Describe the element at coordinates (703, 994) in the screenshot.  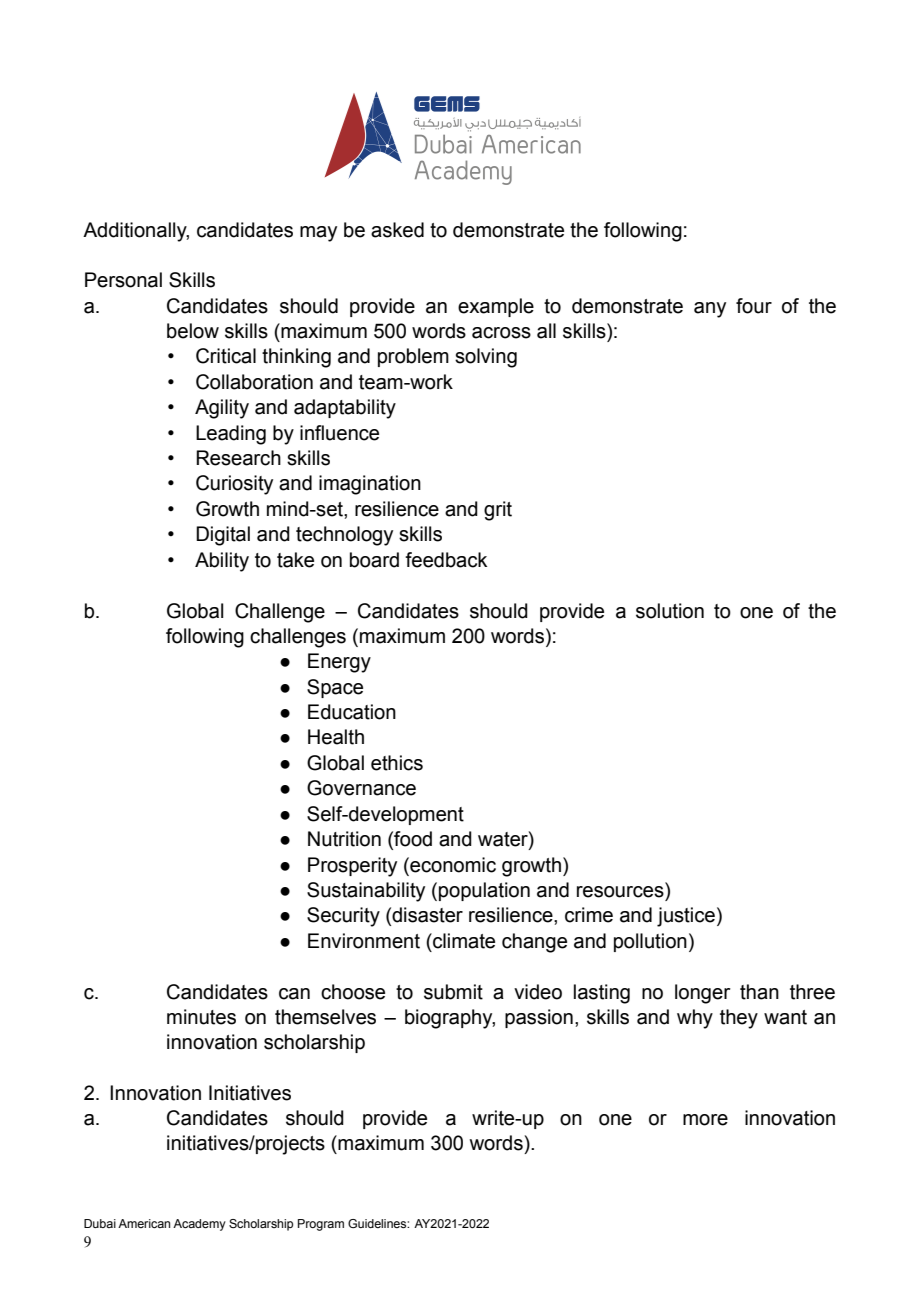
I see `longer` at that location.
